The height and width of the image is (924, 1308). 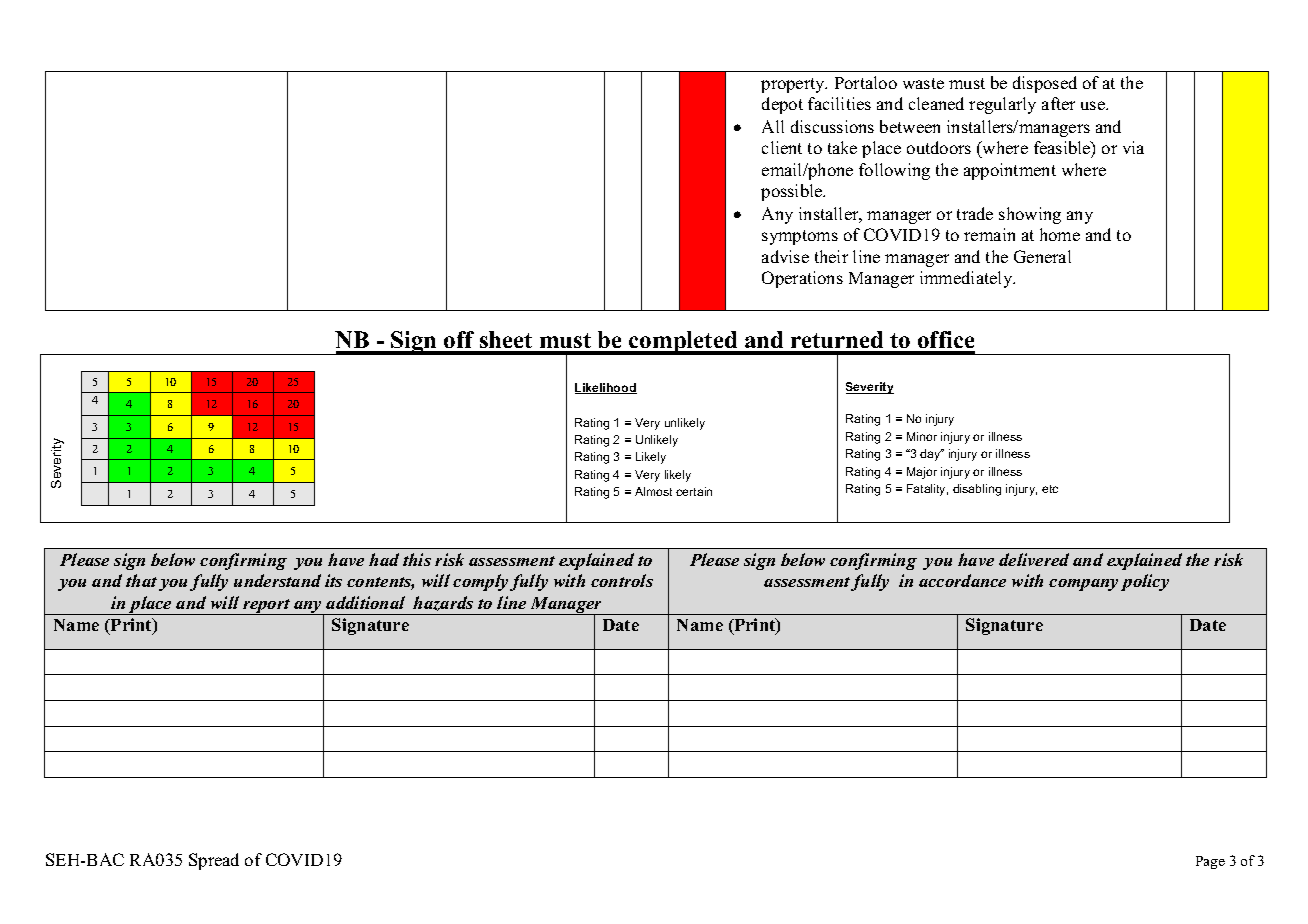 What do you see at coordinates (1050, 489) in the image?
I see `etc` at bounding box center [1050, 489].
